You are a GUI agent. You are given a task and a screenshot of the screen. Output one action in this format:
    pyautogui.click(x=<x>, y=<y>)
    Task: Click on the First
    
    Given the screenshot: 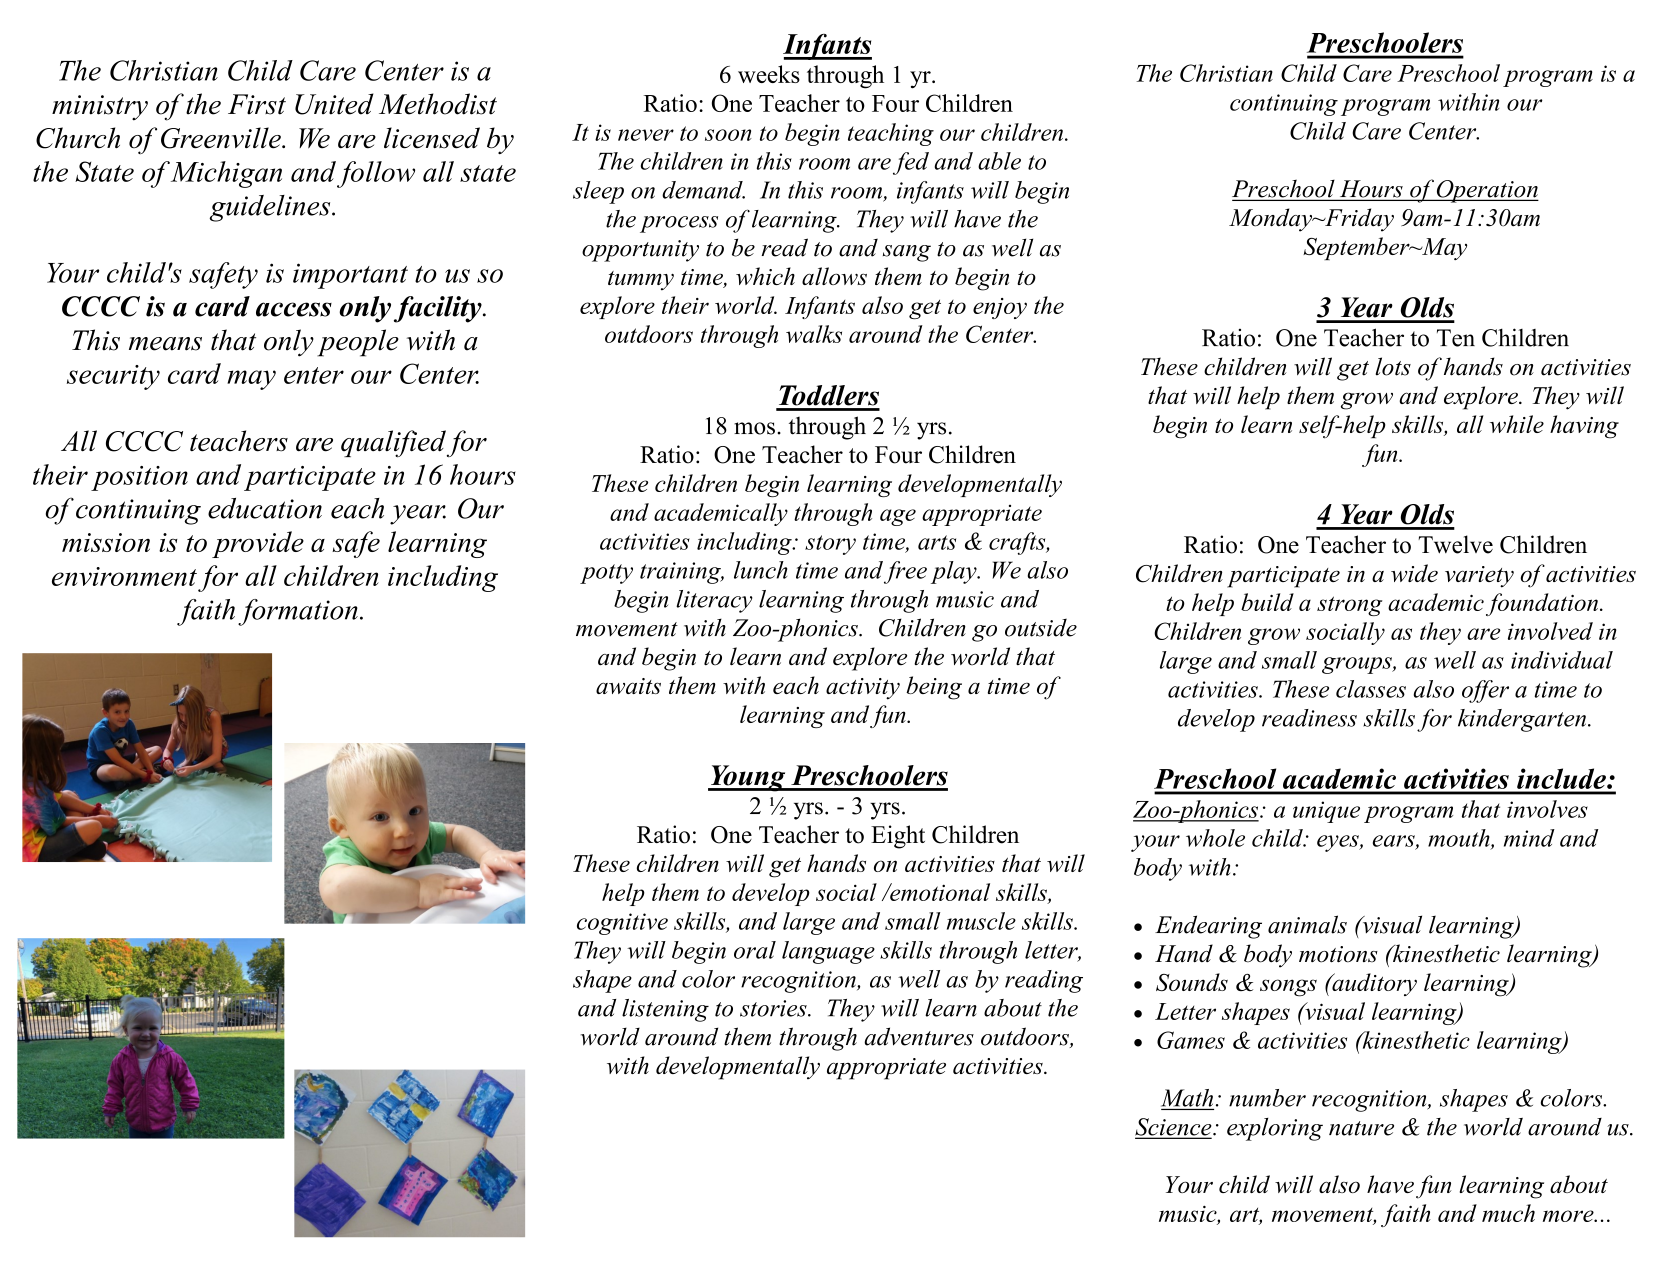 What is the action you would take?
    pyautogui.click(x=257, y=104)
